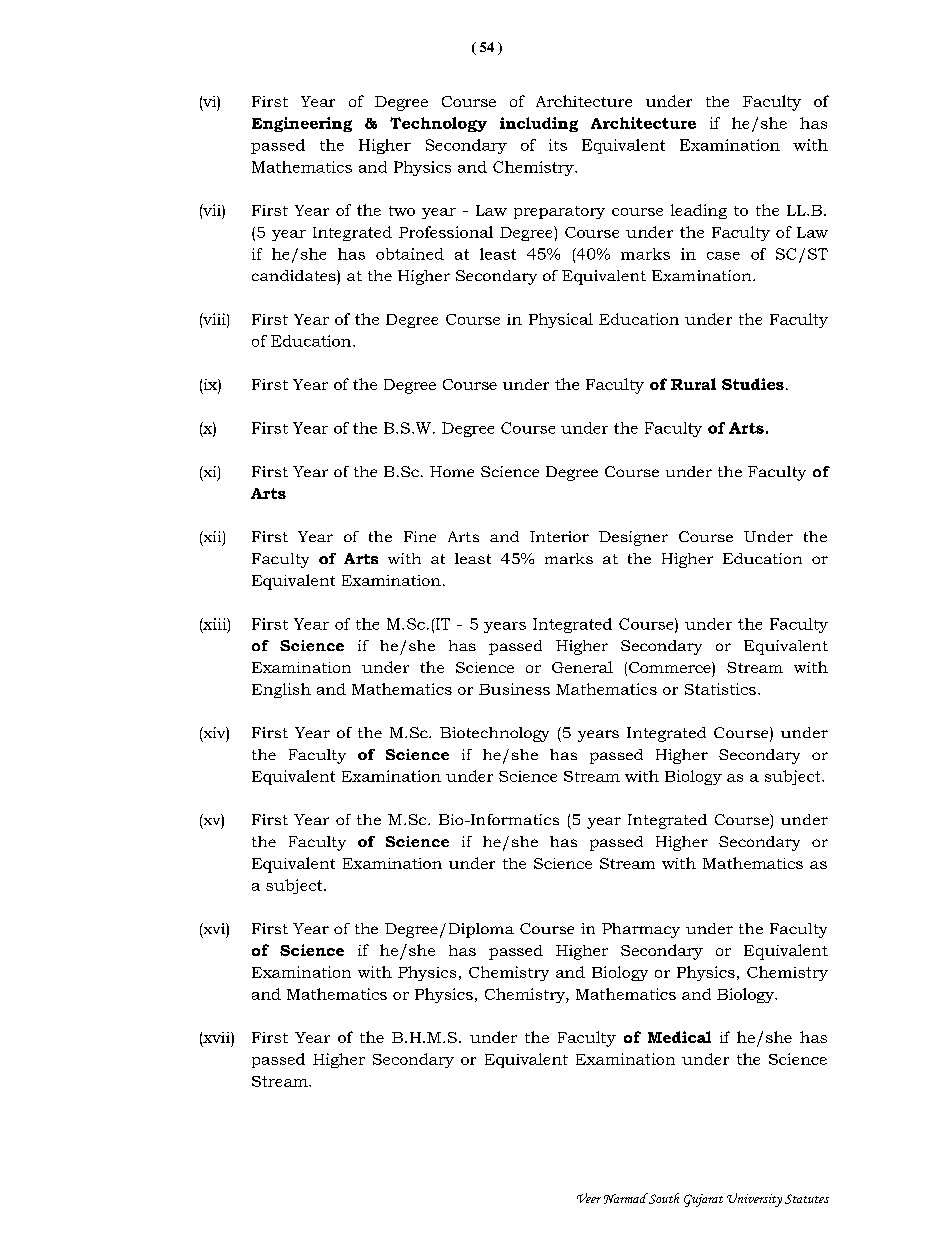  Describe the element at coordinates (281, 690) in the screenshot. I see `English` at that location.
